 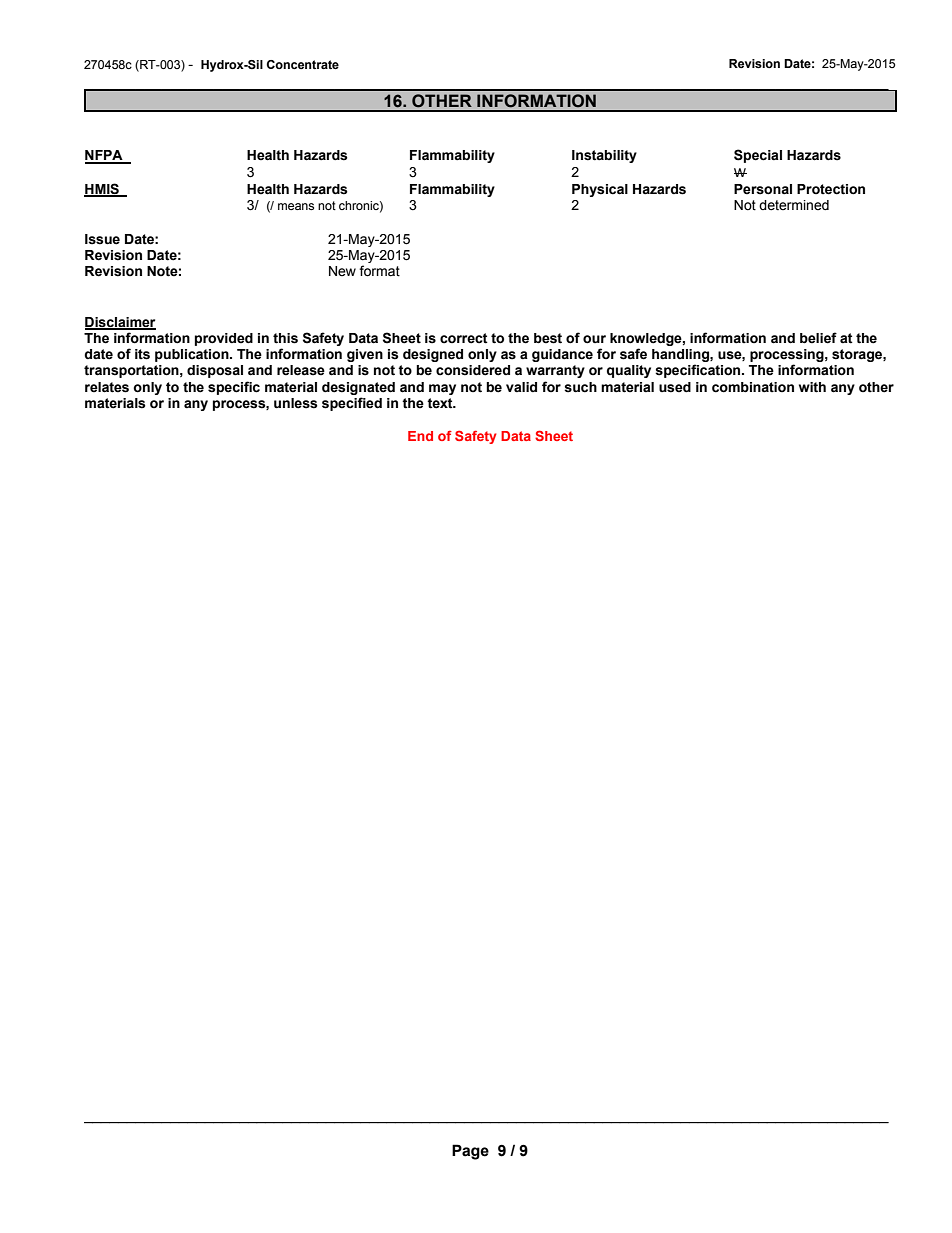 I want to click on text, so click(x=441, y=403).
